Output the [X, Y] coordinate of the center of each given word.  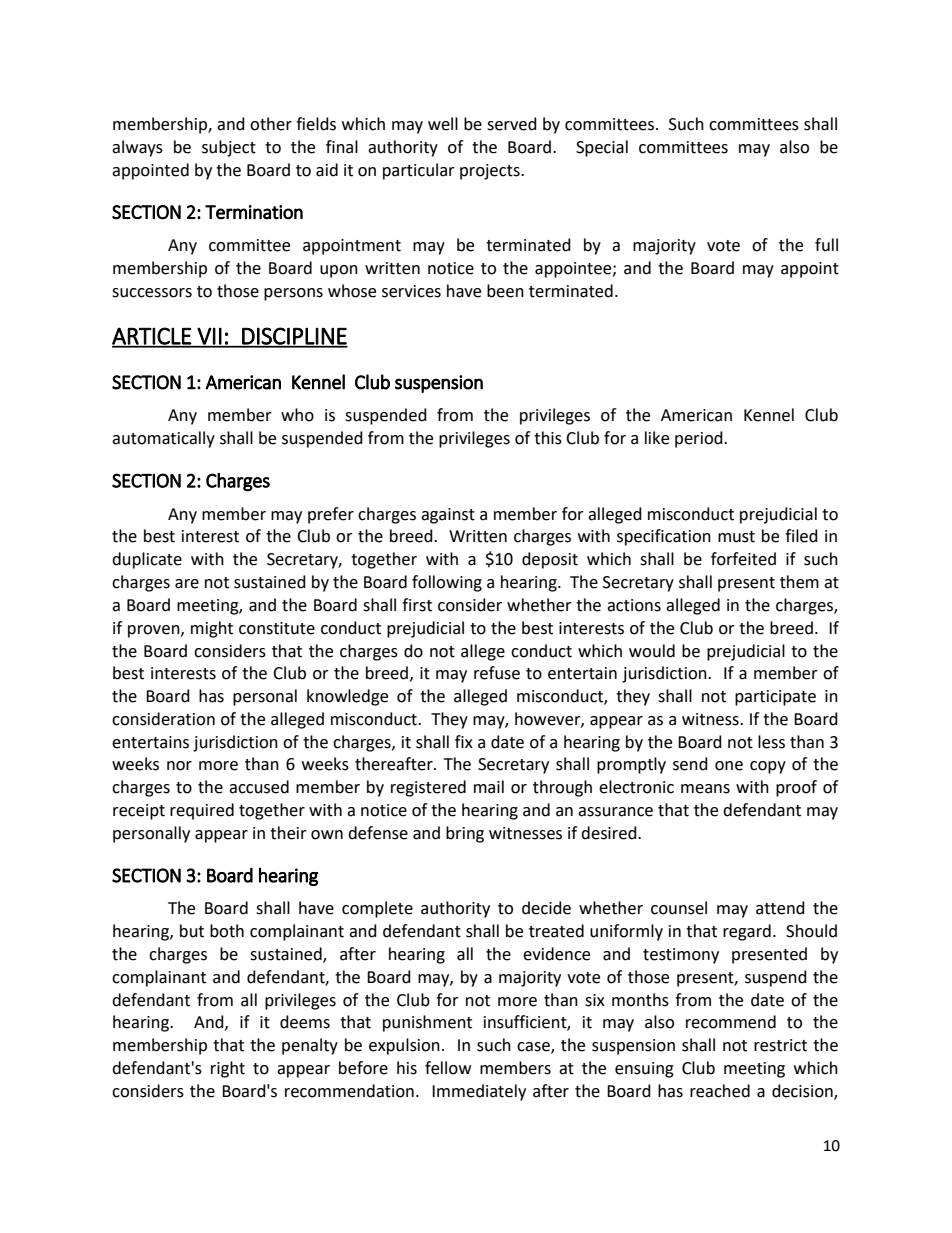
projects [491, 172]
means [705, 789]
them [799, 582]
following [447, 583]
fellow [448, 1068]
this [548, 438]
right [228, 1069]
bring [465, 834]
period [700, 439]
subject [229, 148]
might [212, 629]
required [202, 811]
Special [602, 148]
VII [209, 337]
